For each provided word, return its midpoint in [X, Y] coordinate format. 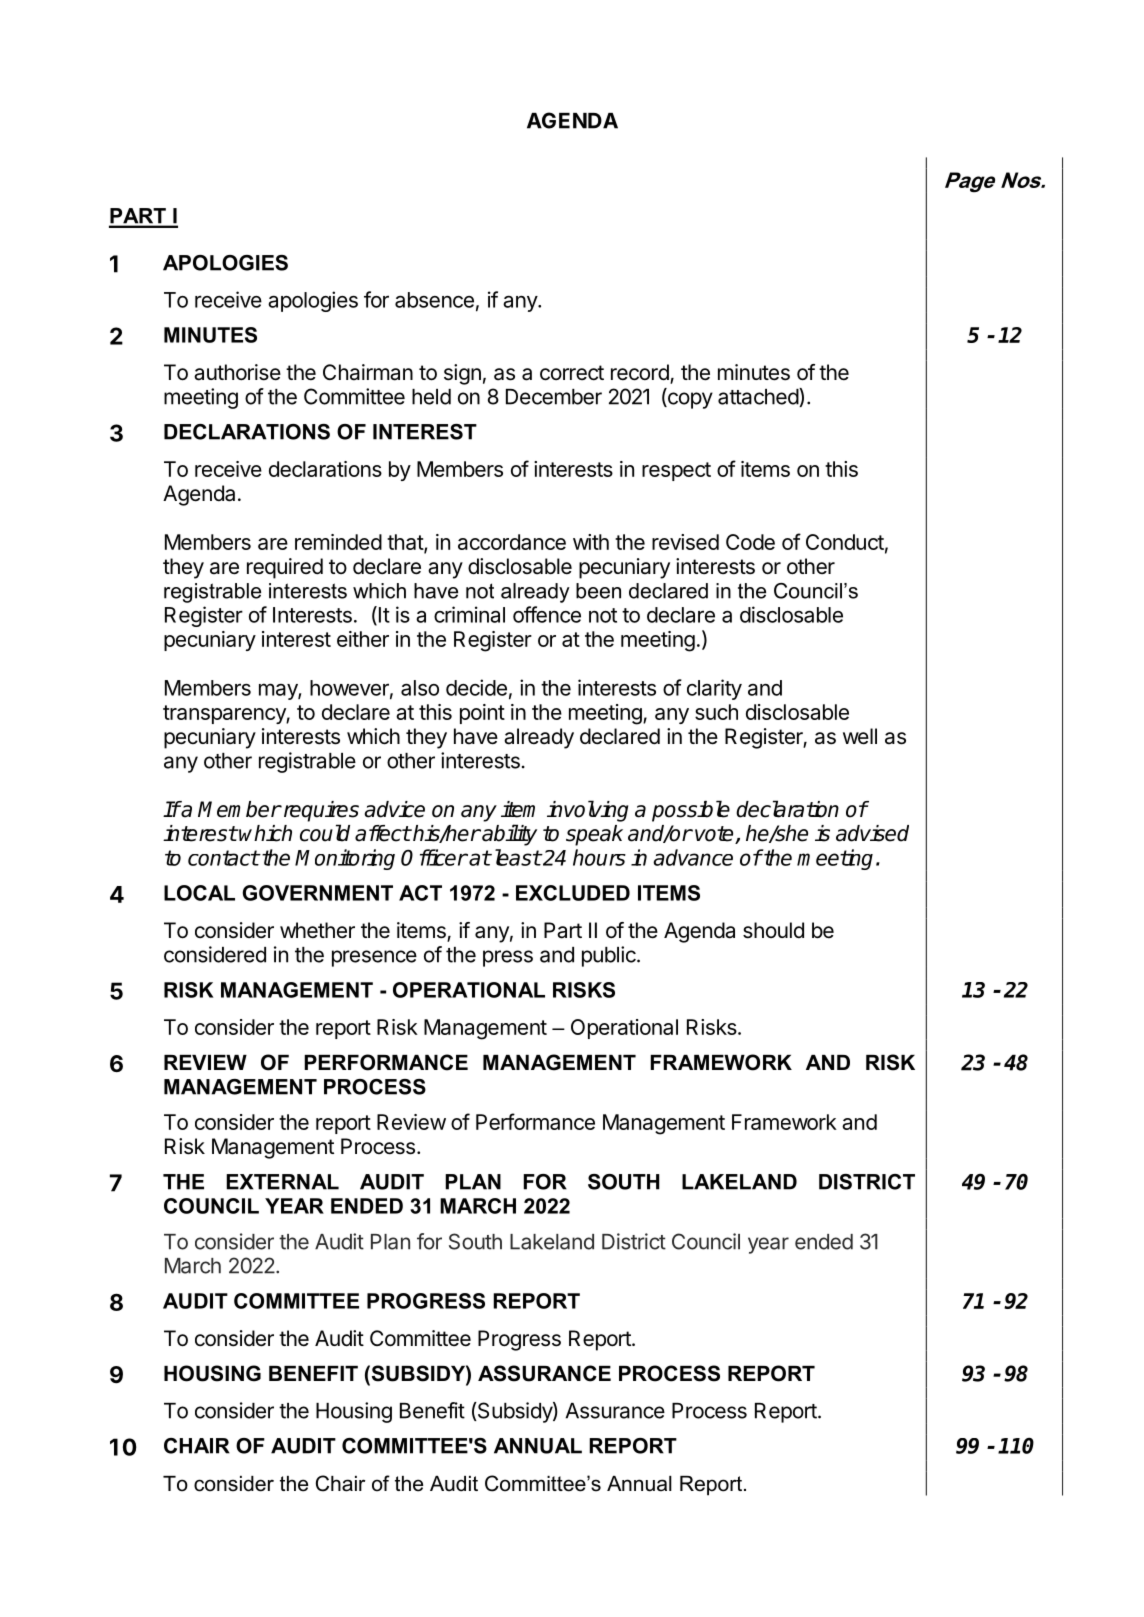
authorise [237, 372]
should [773, 930]
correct [572, 373]
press [508, 958]
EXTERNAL [282, 1182]
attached [759, 397]
